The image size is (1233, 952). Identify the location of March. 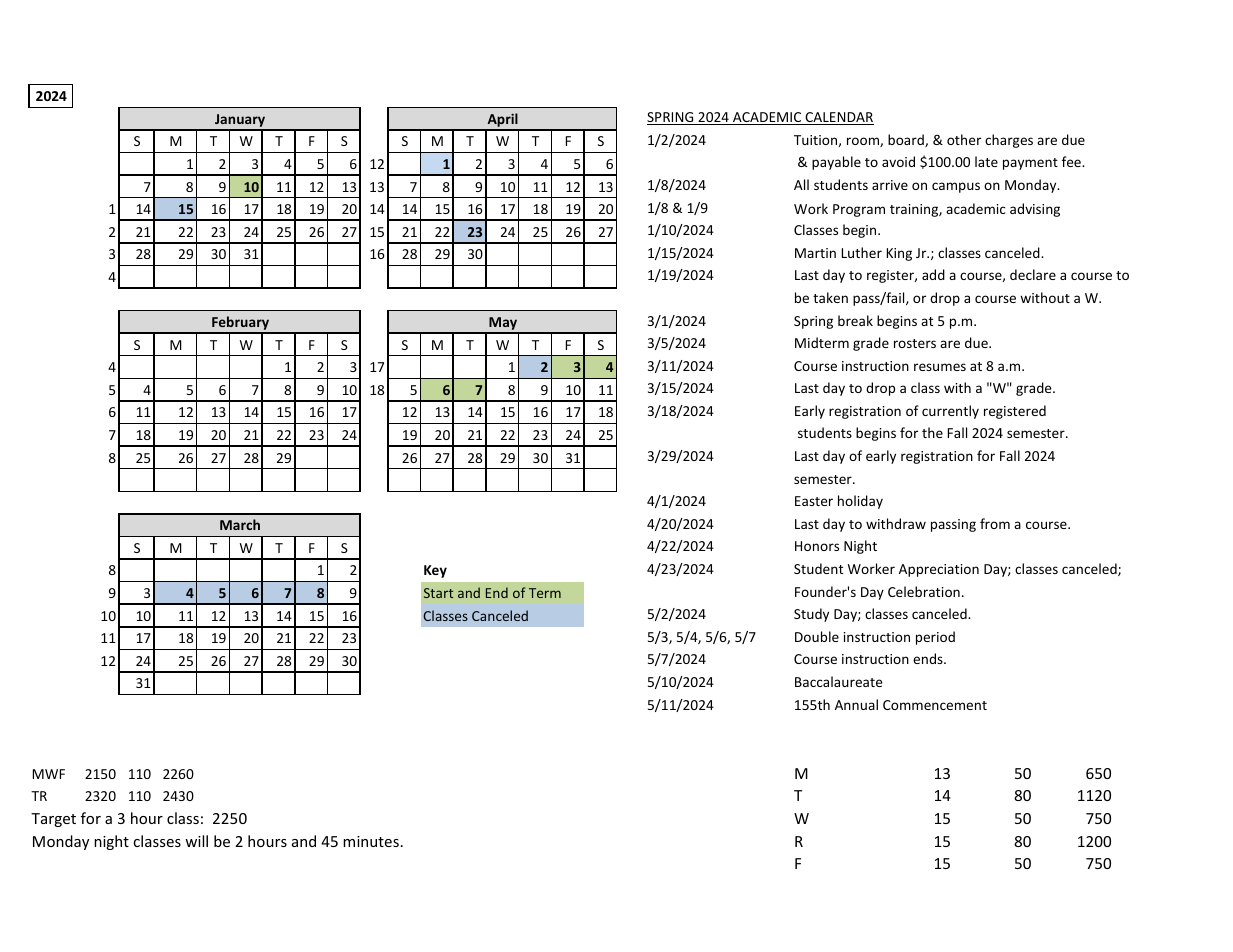
(240, 524).
